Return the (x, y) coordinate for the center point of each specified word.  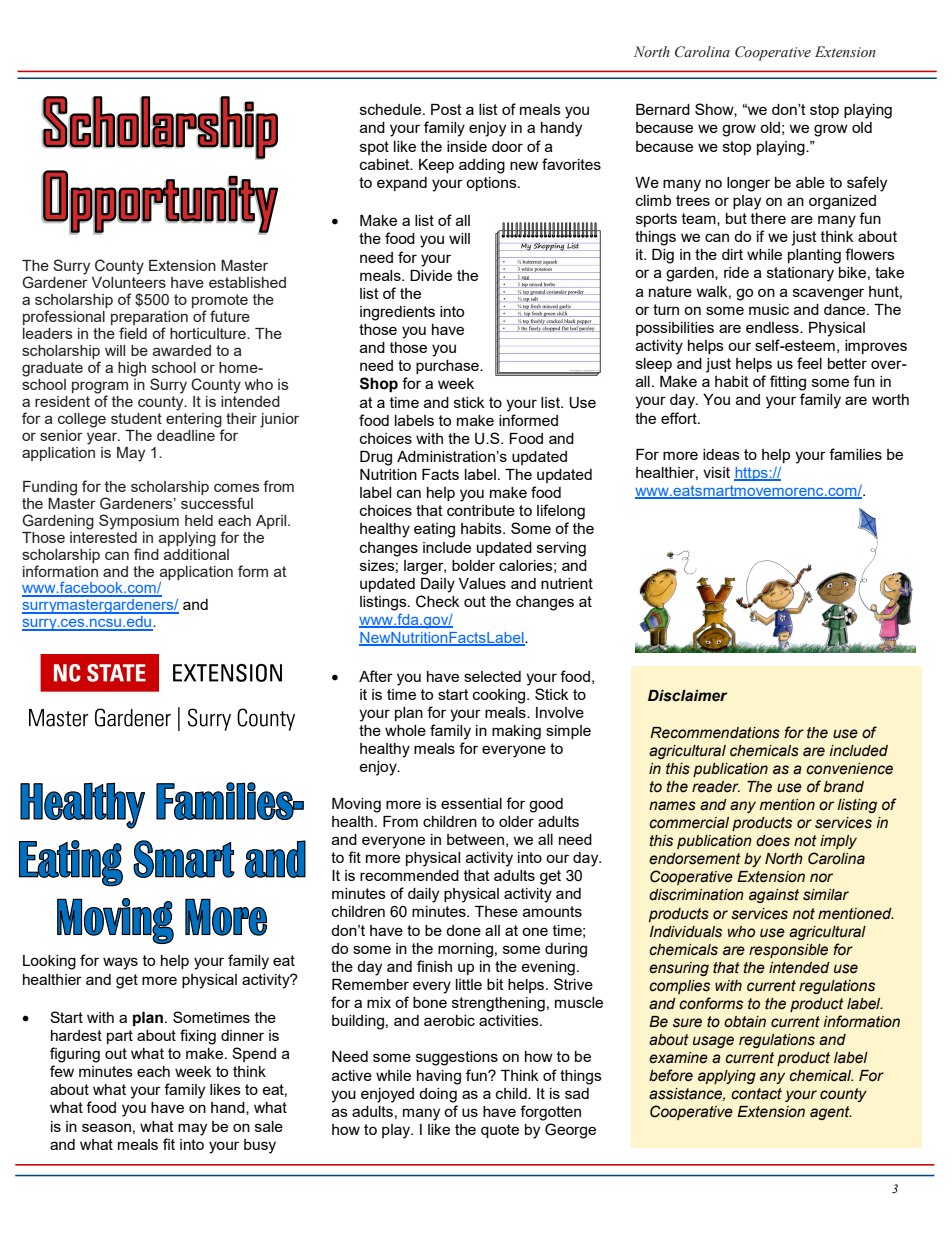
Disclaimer (687, 696)
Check (437, 601)
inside (467, 146)
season (106, 1127)
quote (500, 1131)
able (810, 182)
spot (374, 148)
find (146, 554)
